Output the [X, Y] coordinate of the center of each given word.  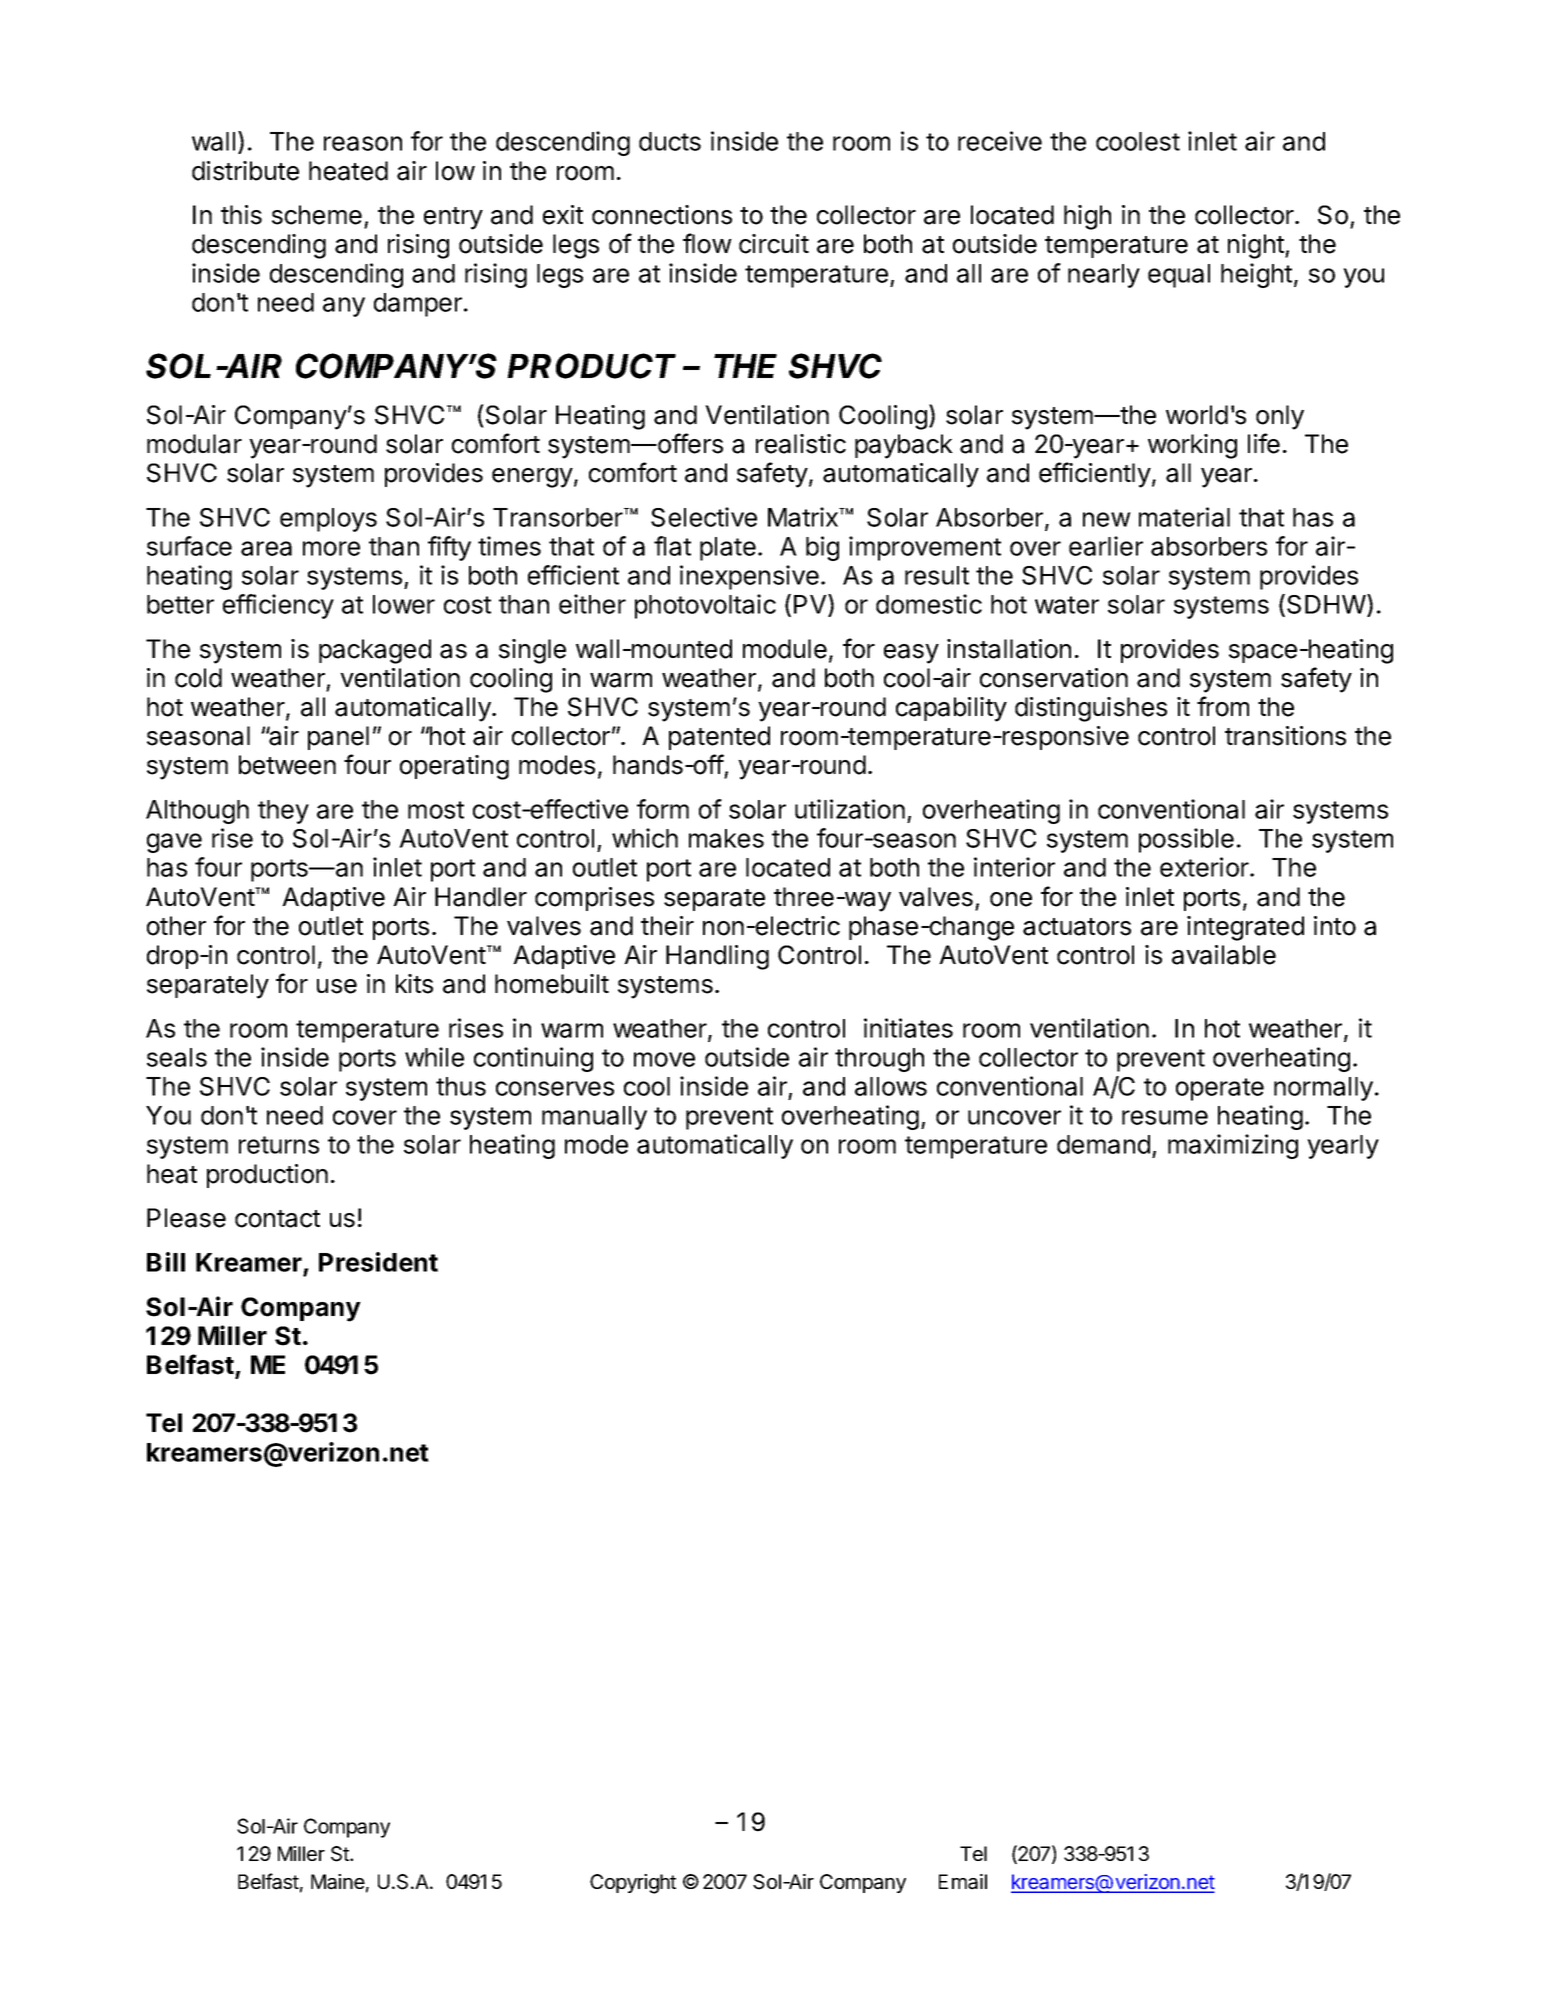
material [1184, 517]
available [1224, 955]
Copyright [633, 1884]
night [1257, 246]
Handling [717, 957]
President [378, 1262]
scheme [317, 215]
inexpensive [749, 577]
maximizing [1233, 1146]
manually [594, 1118]
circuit [774, 244]
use [337, 986]
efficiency [278, 606]
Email [963, 1882]
